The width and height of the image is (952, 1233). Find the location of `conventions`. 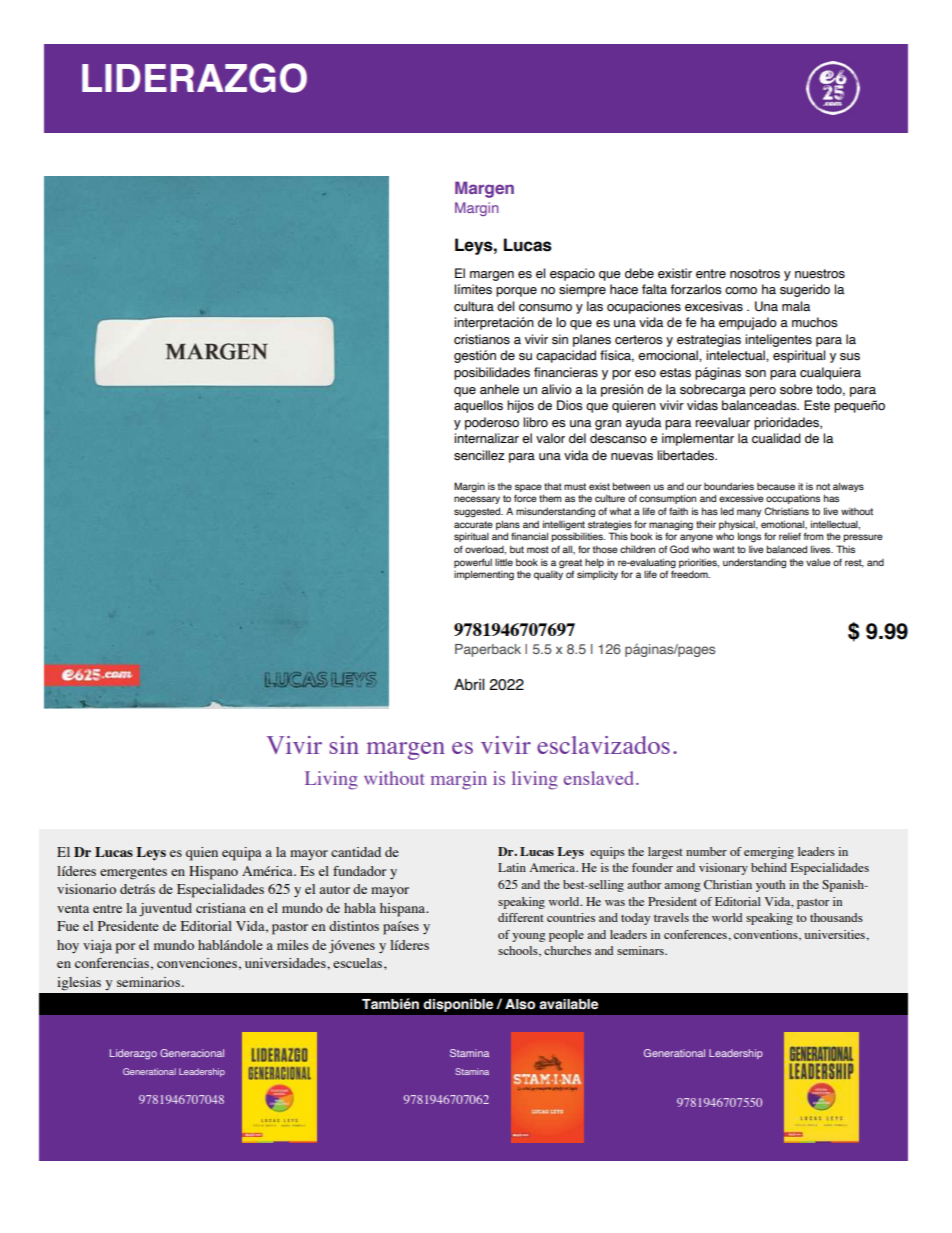

conventions is located at coordinates (767, 935).
